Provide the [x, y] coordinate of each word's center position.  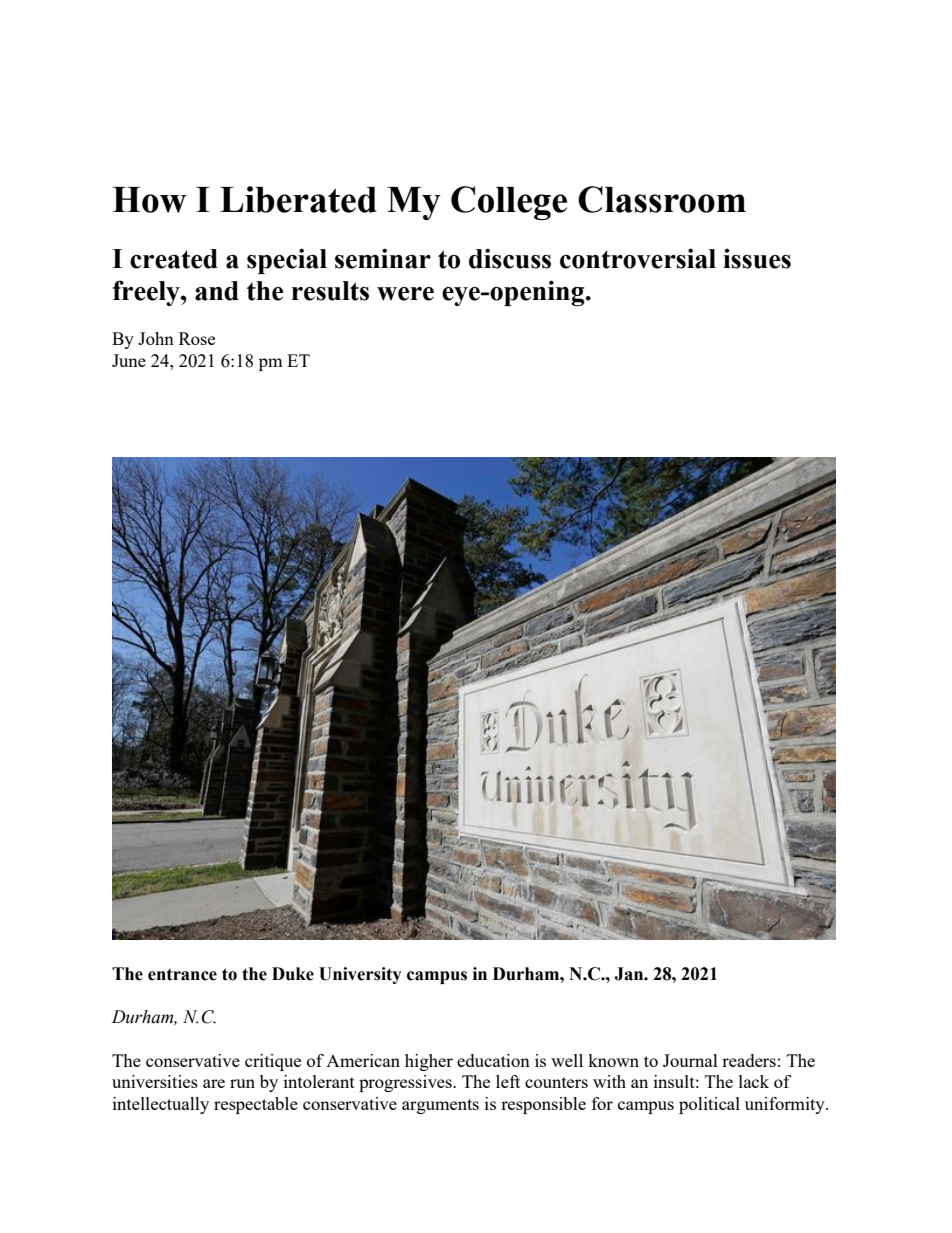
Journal [690, 1060]
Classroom [662, 199]
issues [757, 259]
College [509, 203]
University [360, 975]
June [129, 360]
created [174, 259]
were [405, 294]
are [214, 1083]
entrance [182, 974]
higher [429, 1062]
